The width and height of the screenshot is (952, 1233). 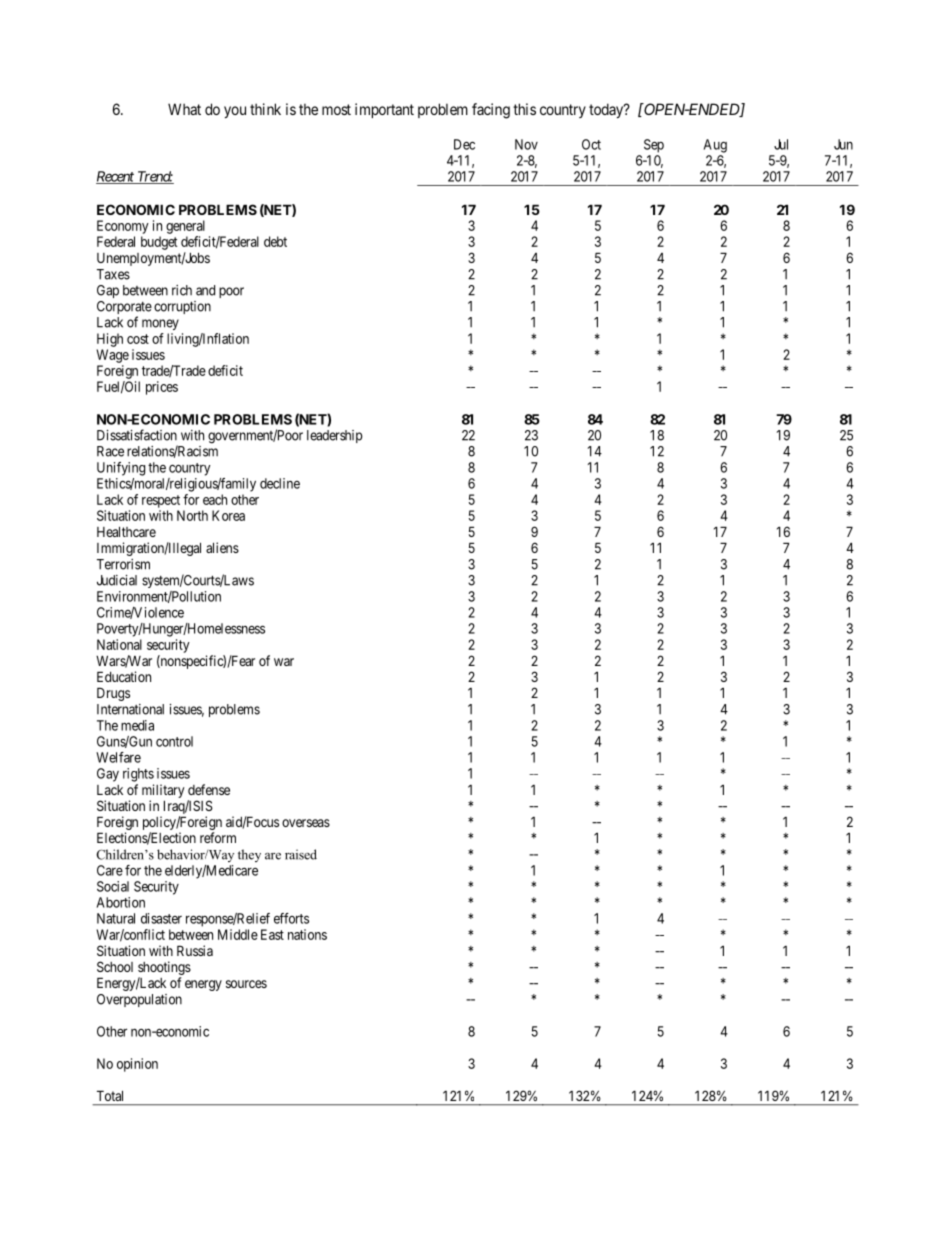 I want to click on facing, so click(x=491, y=111).
